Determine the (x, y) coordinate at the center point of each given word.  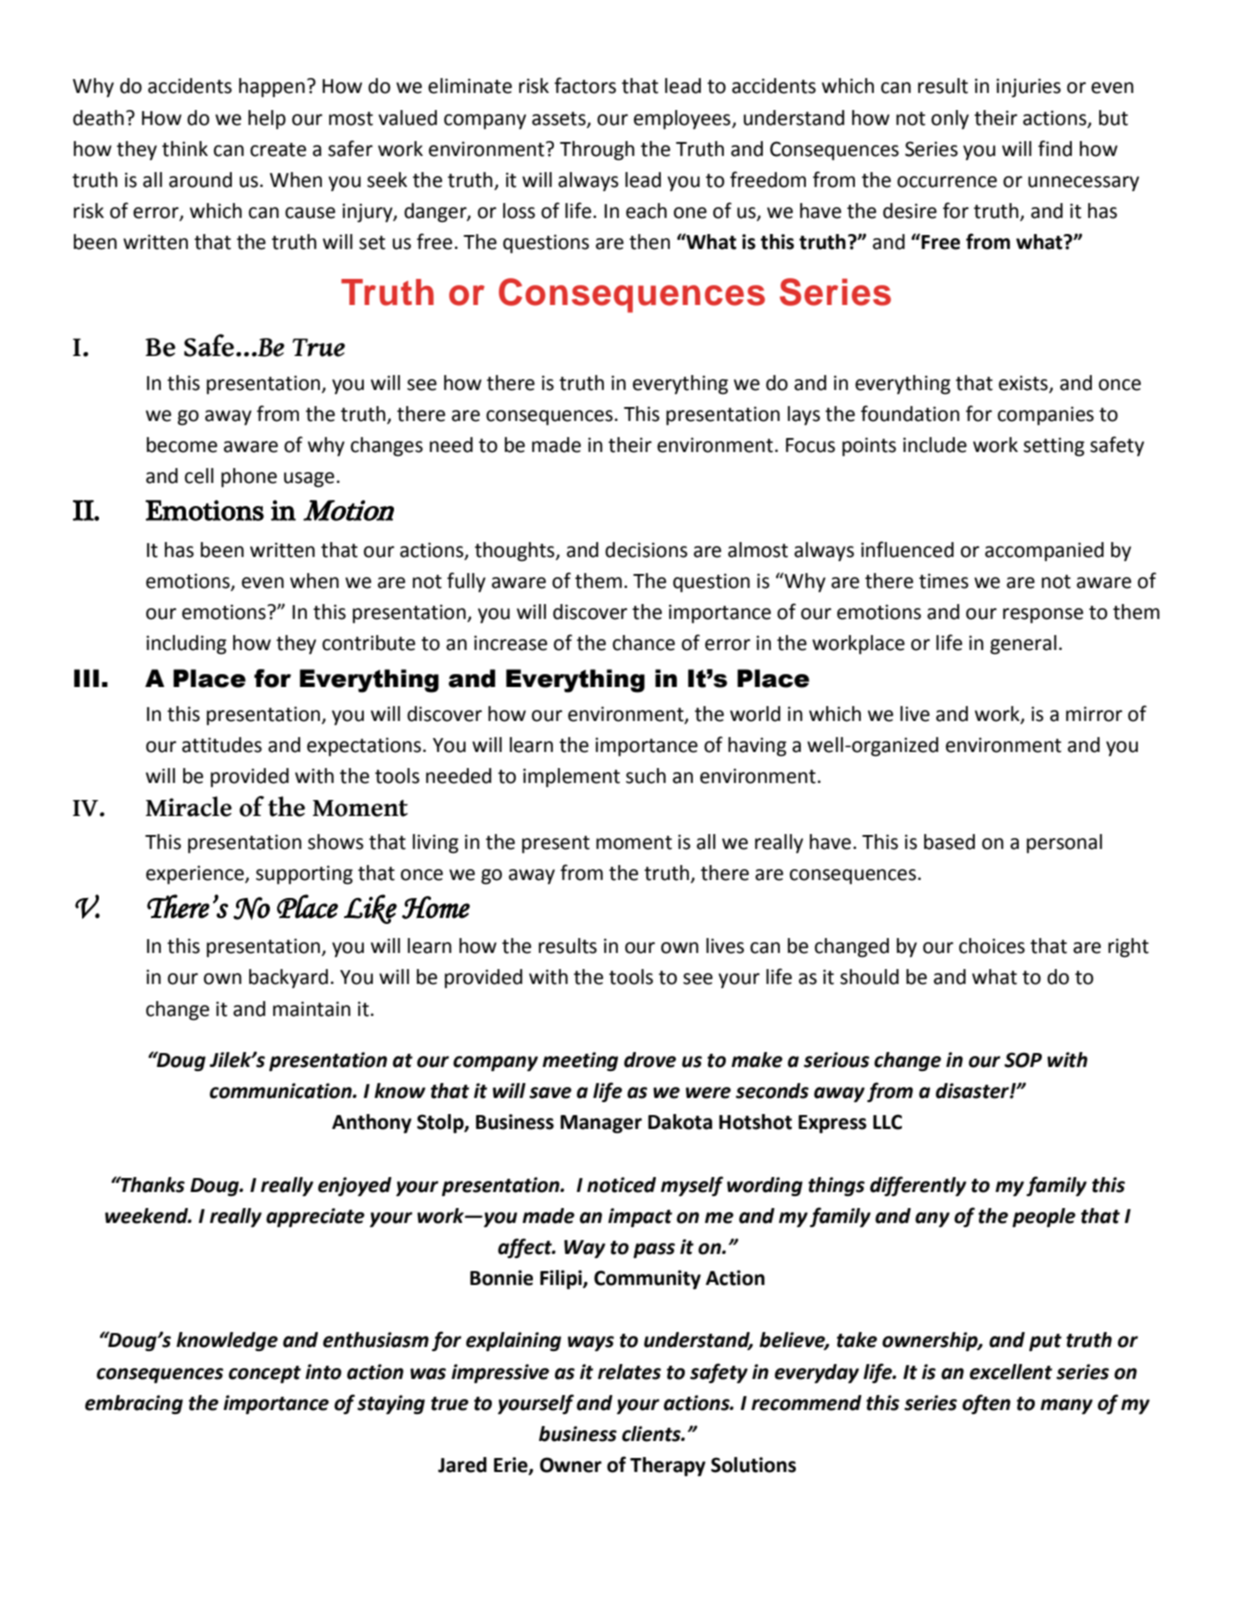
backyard (288, 978)
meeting (580, 1061)
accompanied (1044, 551)
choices (992, 946)
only (950, 119)
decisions (646, 550)
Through (597, 150)
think (185, 149)
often (986, 1404)
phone (249, 477)
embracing (134, 1404)
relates (629, 1372)
